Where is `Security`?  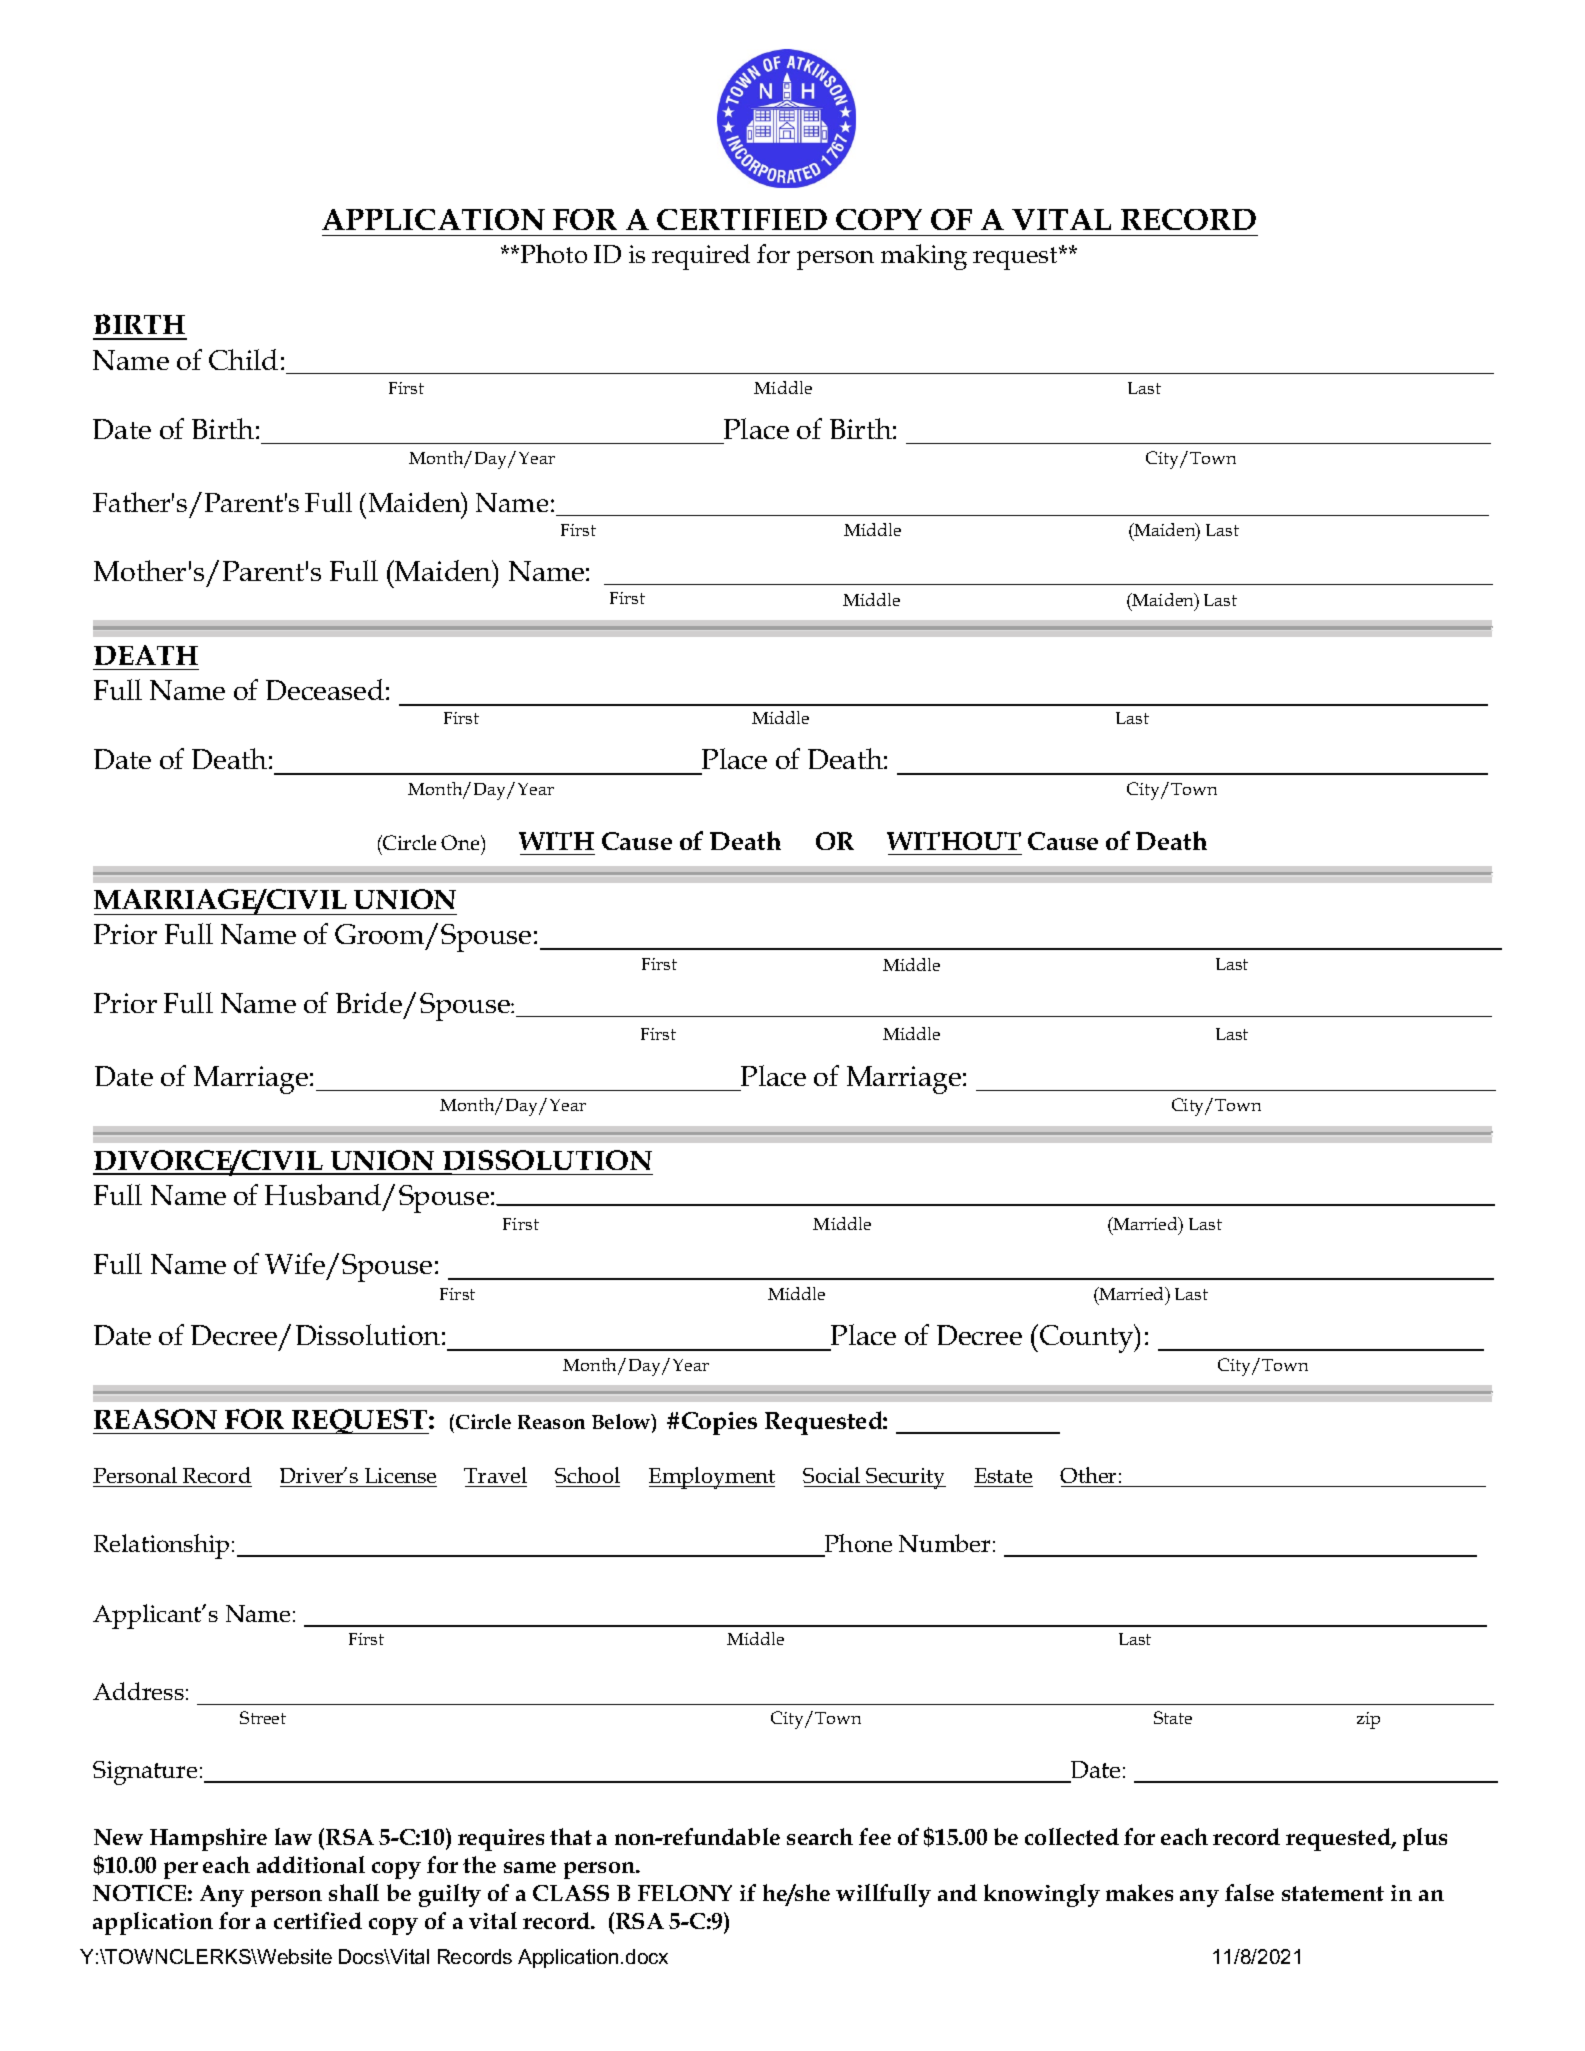
Security is located at coordinates (905, 1478).
